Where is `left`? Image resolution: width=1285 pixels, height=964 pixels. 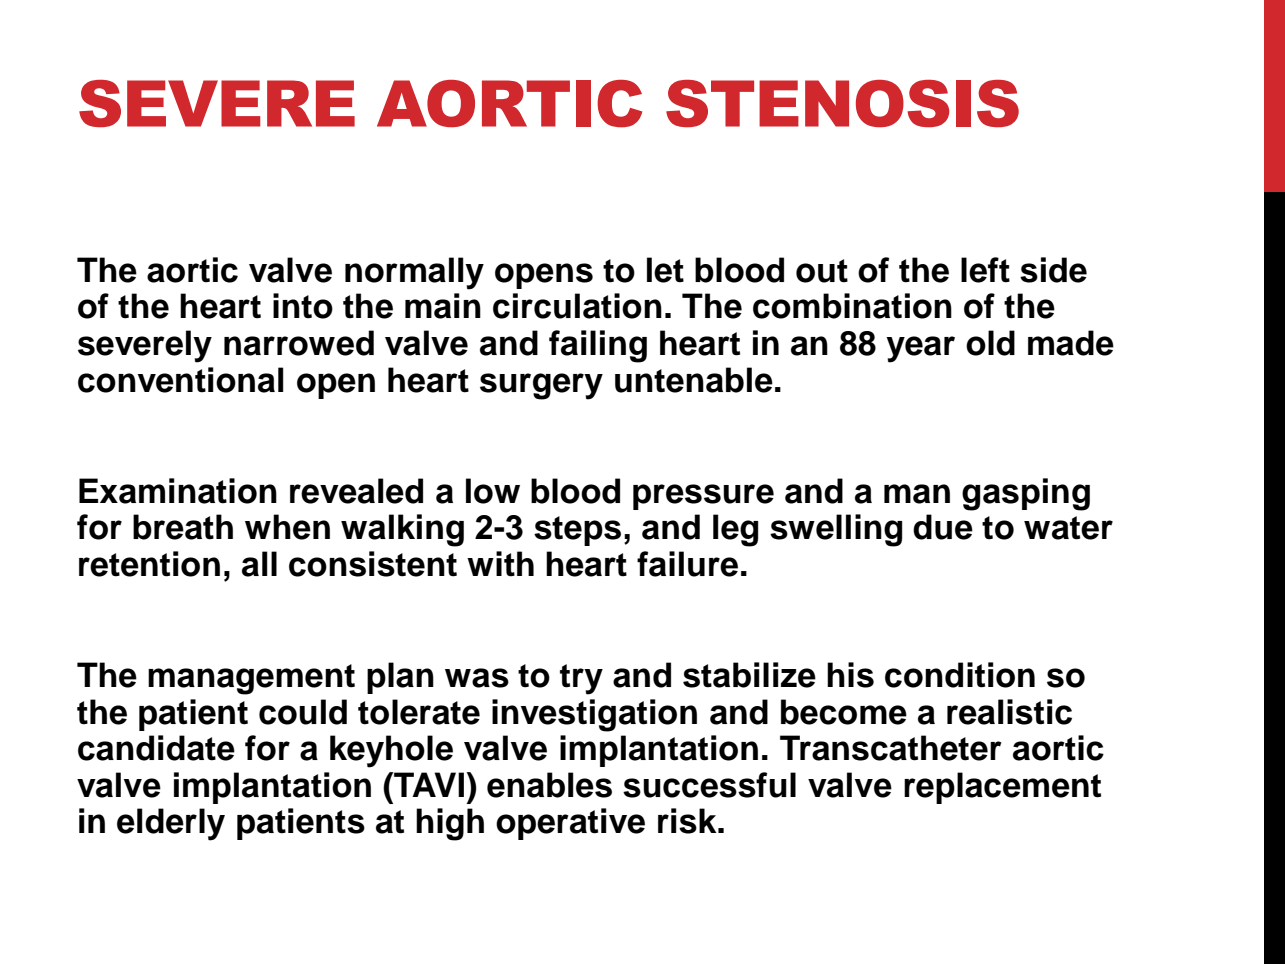 left is located at coordinates (985, 270).
